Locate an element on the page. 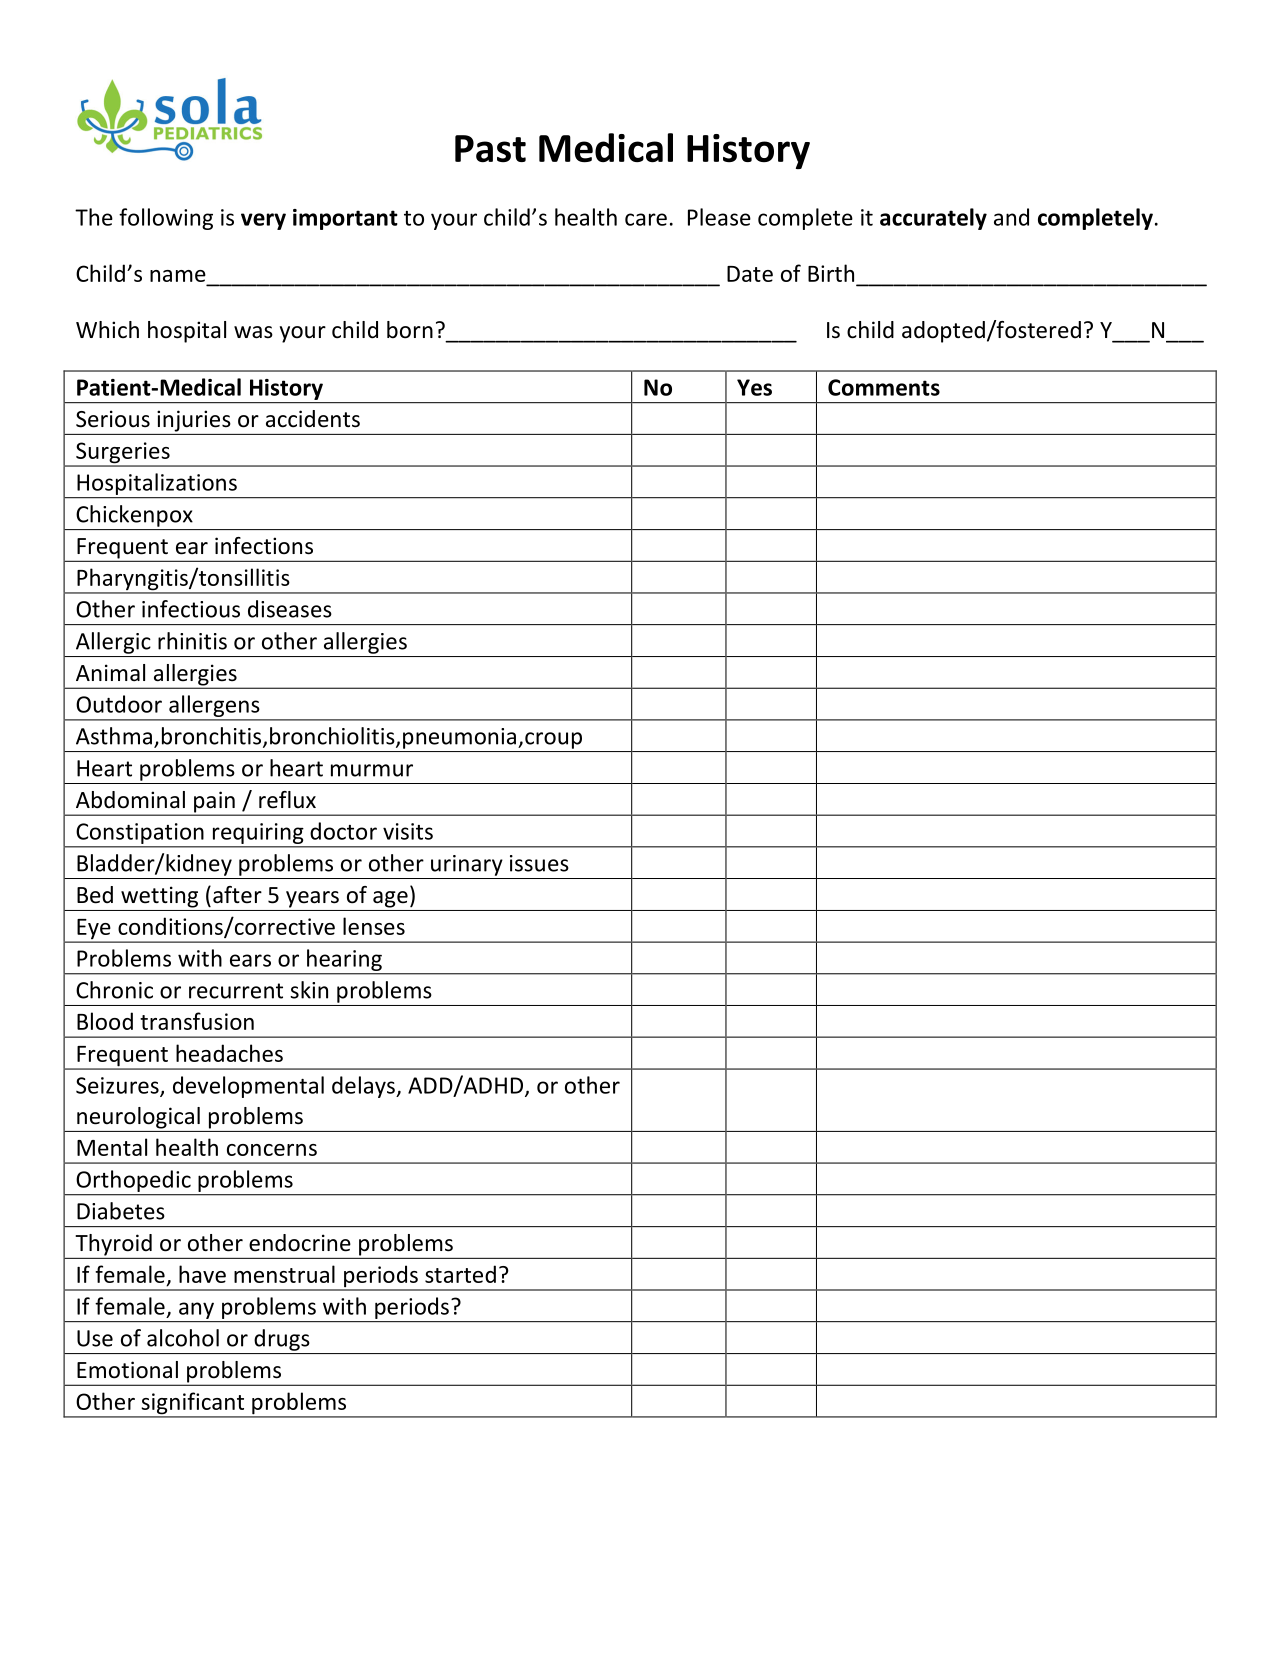 This document has width=1282, height=1659. Past is located at coordinates (490, 149).
